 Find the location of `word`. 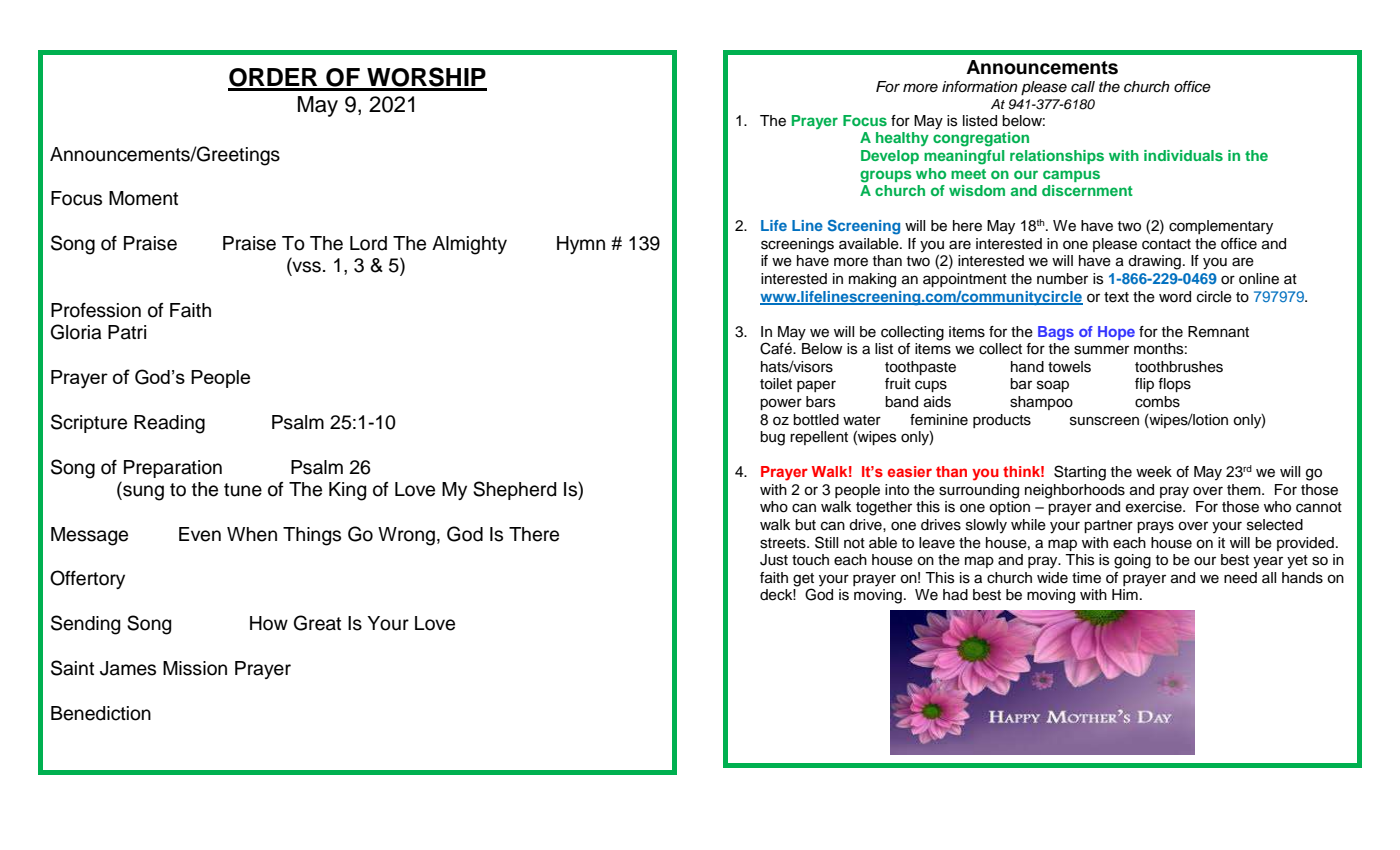

word is located at coordinates (1175, 297).
